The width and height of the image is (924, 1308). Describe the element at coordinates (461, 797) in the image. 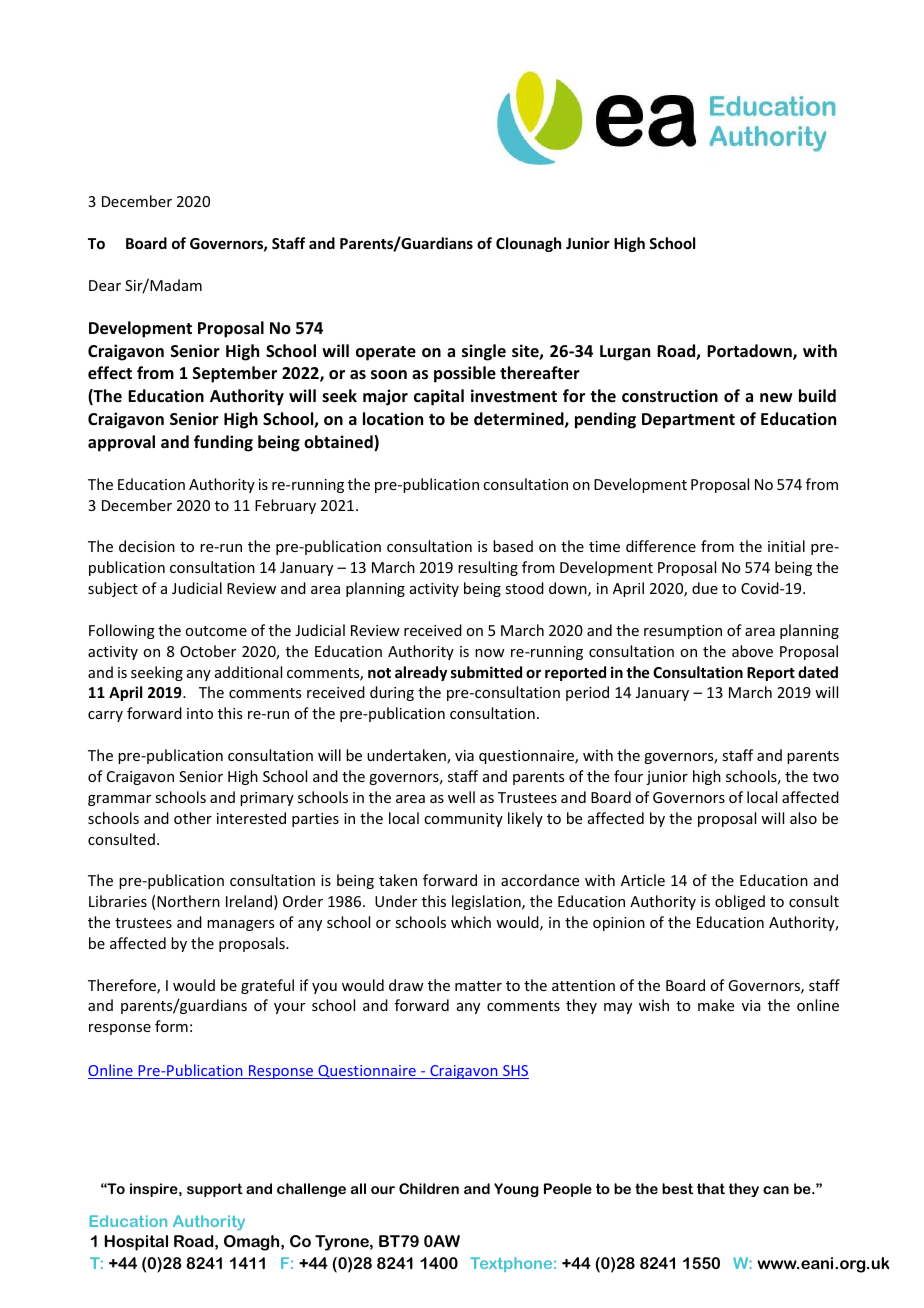

I see `well` at that location.
